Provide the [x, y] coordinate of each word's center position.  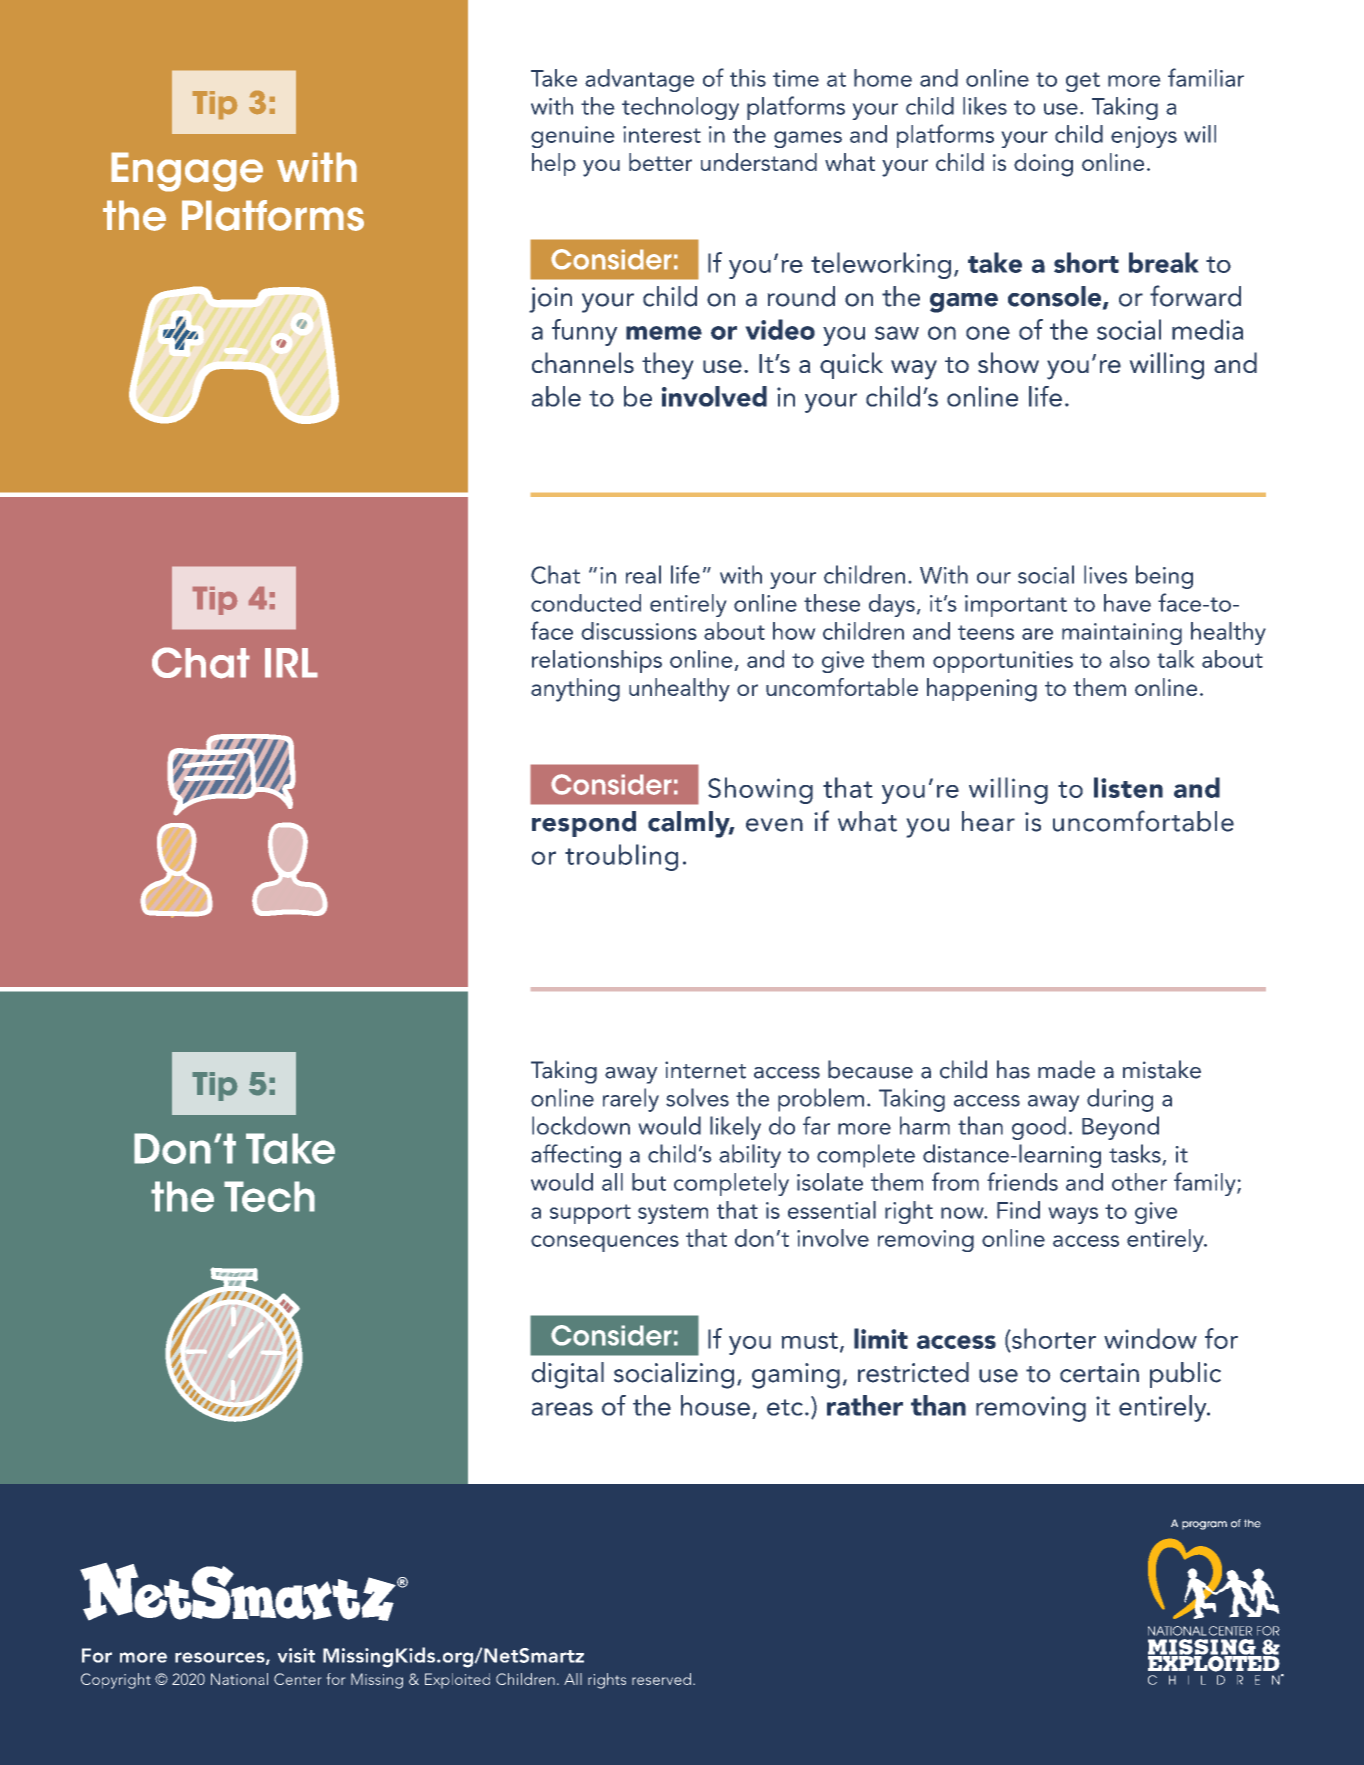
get [1083, 82]
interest [662, 134]
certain [1099, 1373]
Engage [187, 172]
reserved [661, 1679]
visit [296, 1655]
